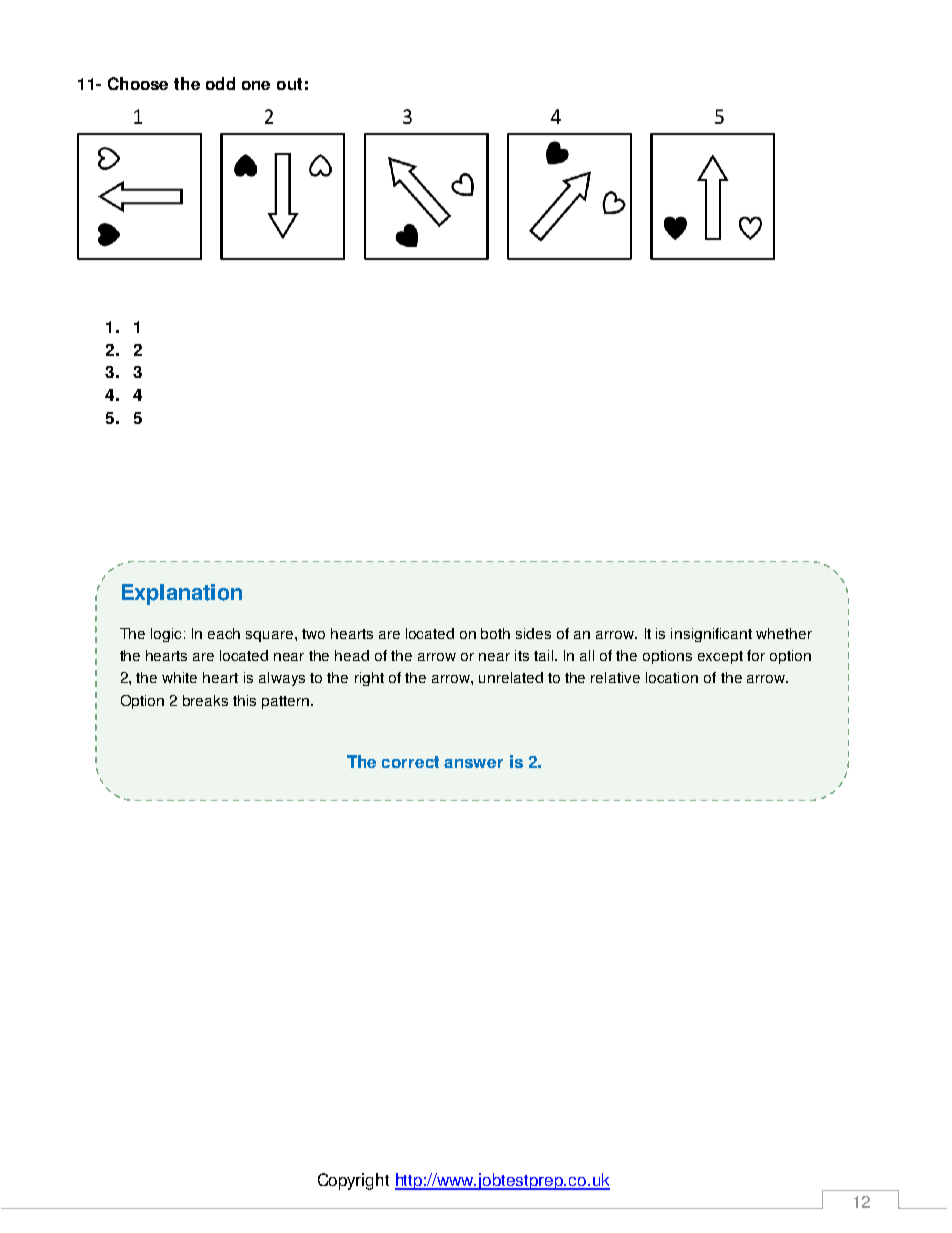 The image size is (952, 1233). I want to click on answer, so click(473, 763).
